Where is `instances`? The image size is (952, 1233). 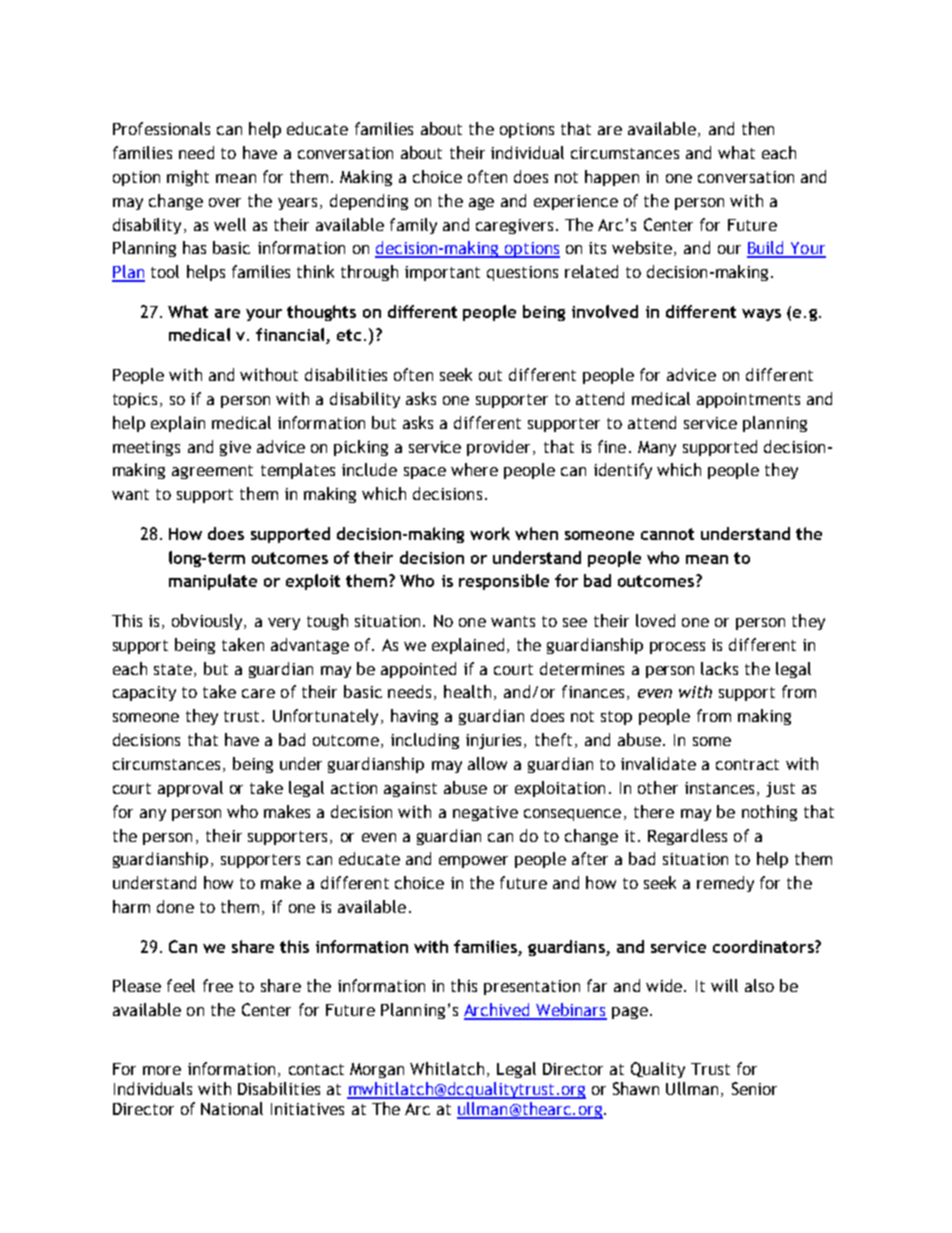
instances is located at coordinates (719, 788).
